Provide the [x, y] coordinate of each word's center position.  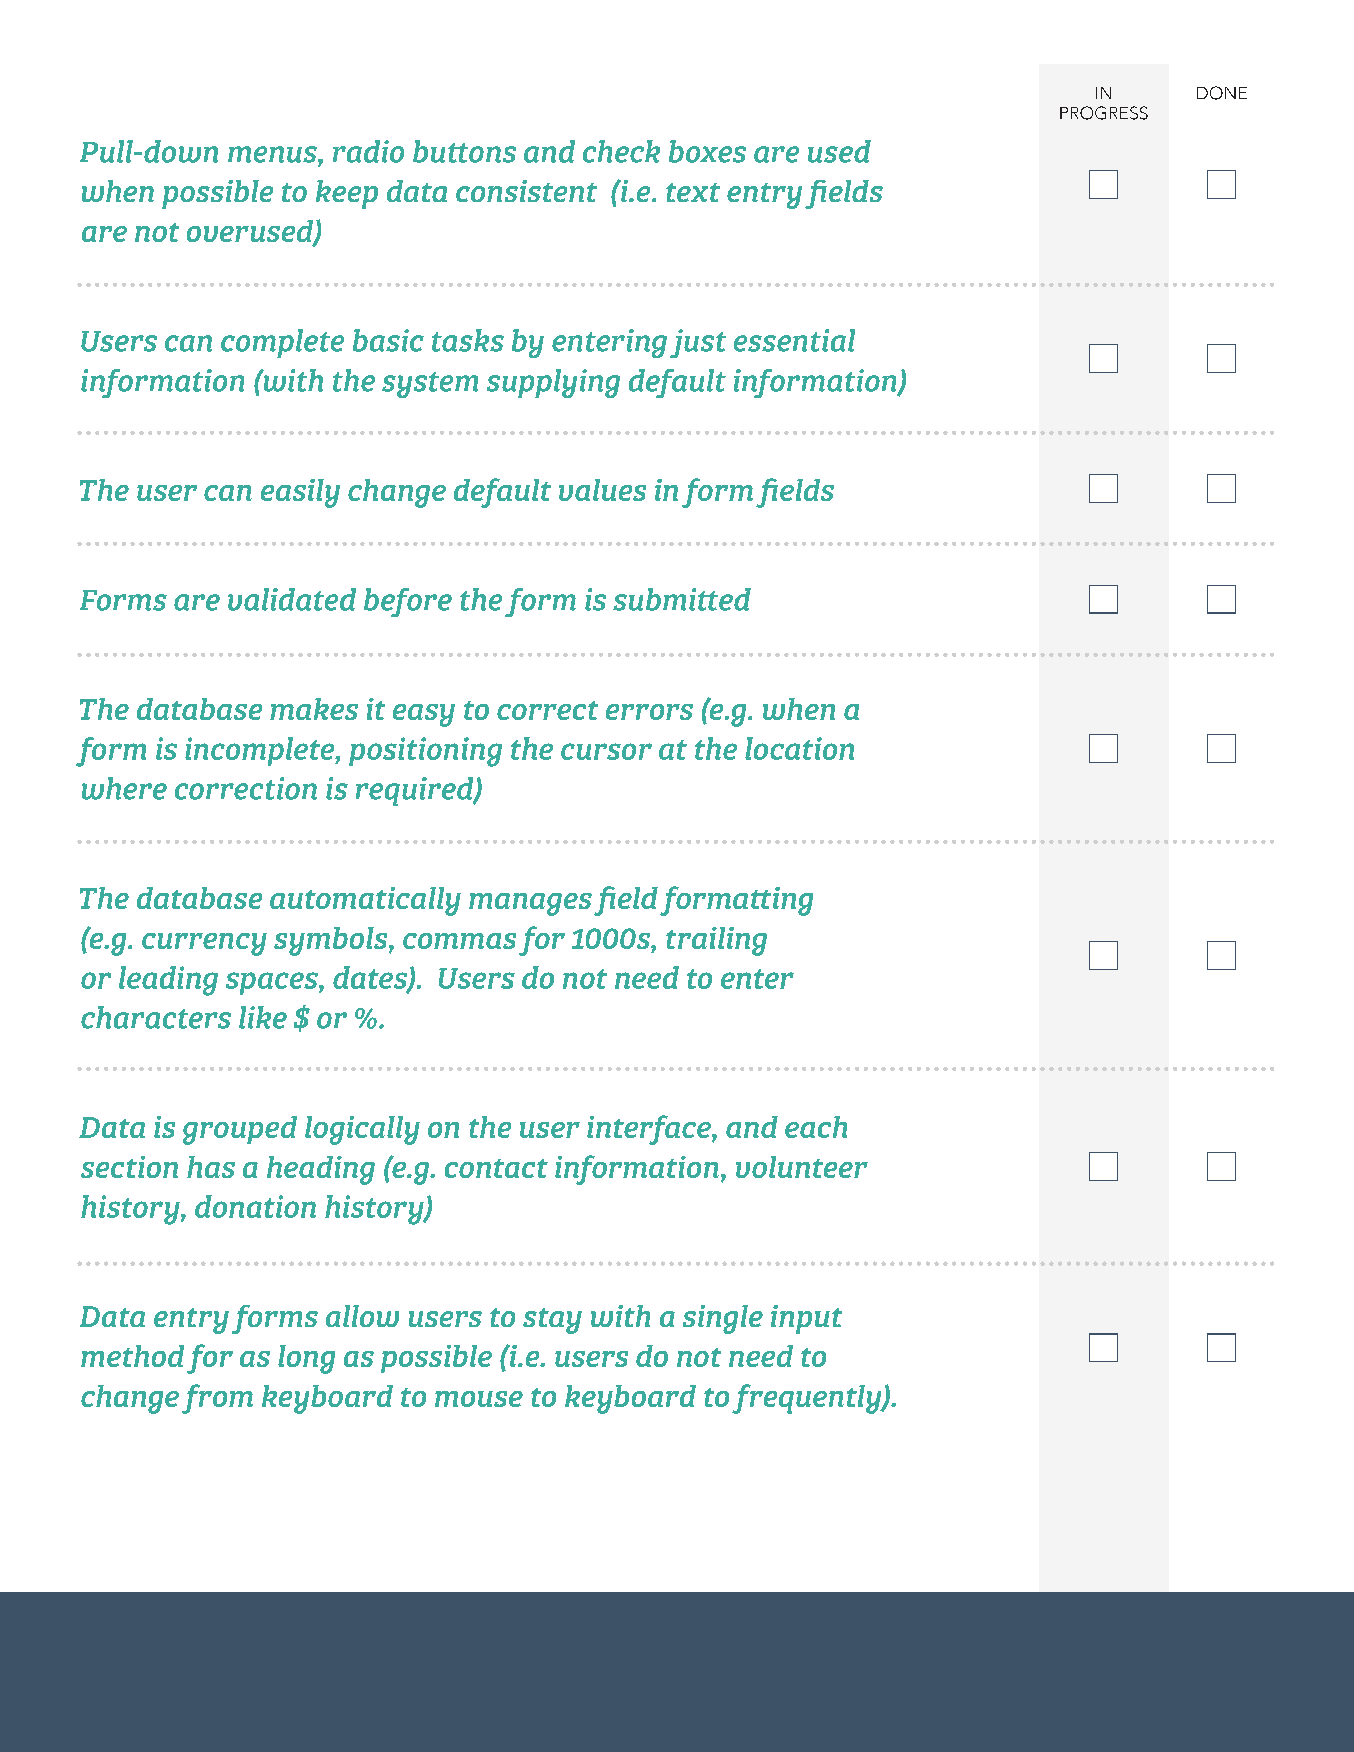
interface [650, 1130]
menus [273, 154]
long [306, 1359]
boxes [707, 151]
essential [794, 340]
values [602, 490]
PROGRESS [1104, 113]
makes [314, 709]
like [263, 1017]
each [816, 1127]
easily [300, 493]
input [806, 1319]
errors [649, 712]
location [799, 748]
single [723, 1319]
